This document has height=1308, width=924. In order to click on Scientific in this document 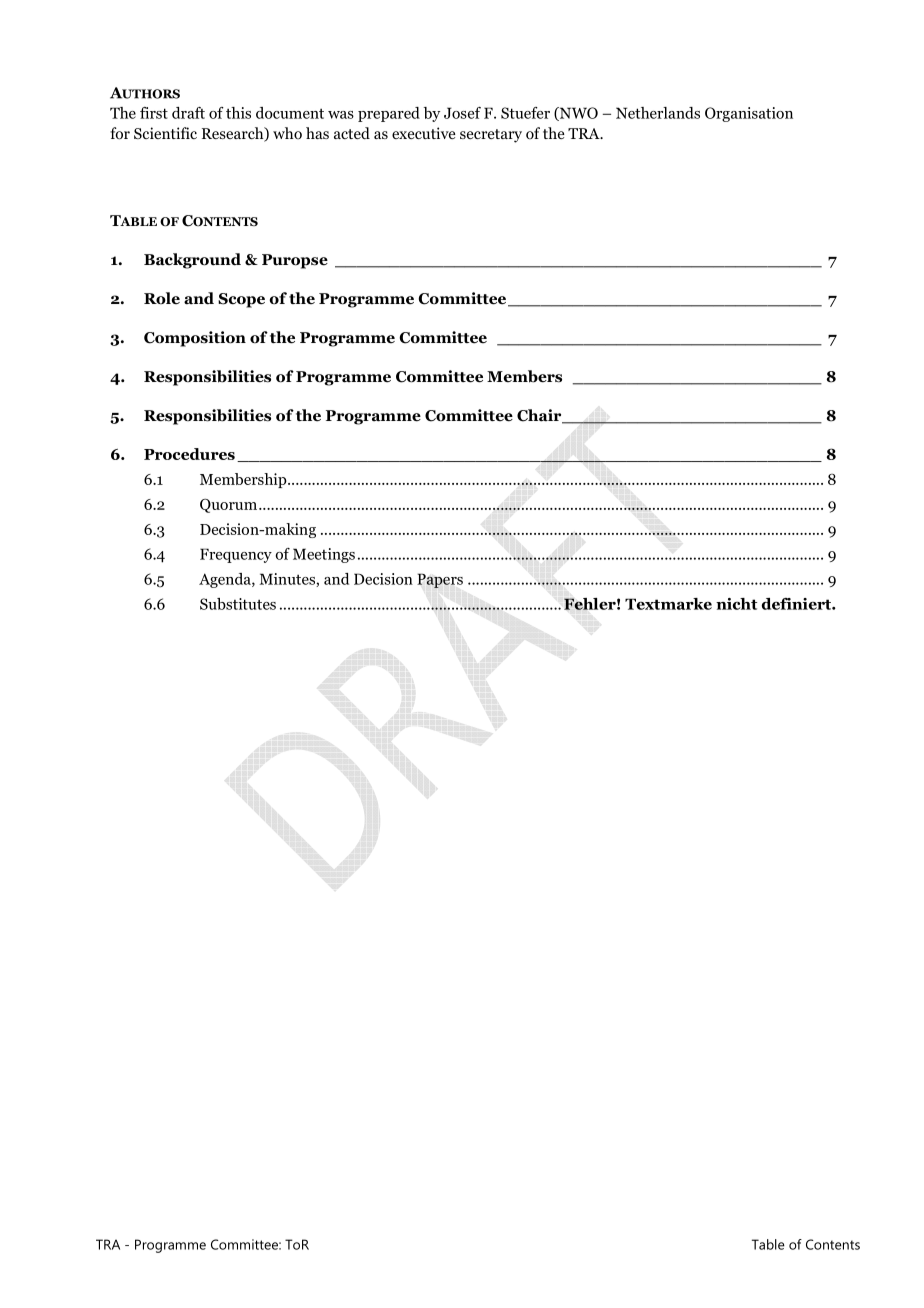, I will do `click(165, 133)`.
